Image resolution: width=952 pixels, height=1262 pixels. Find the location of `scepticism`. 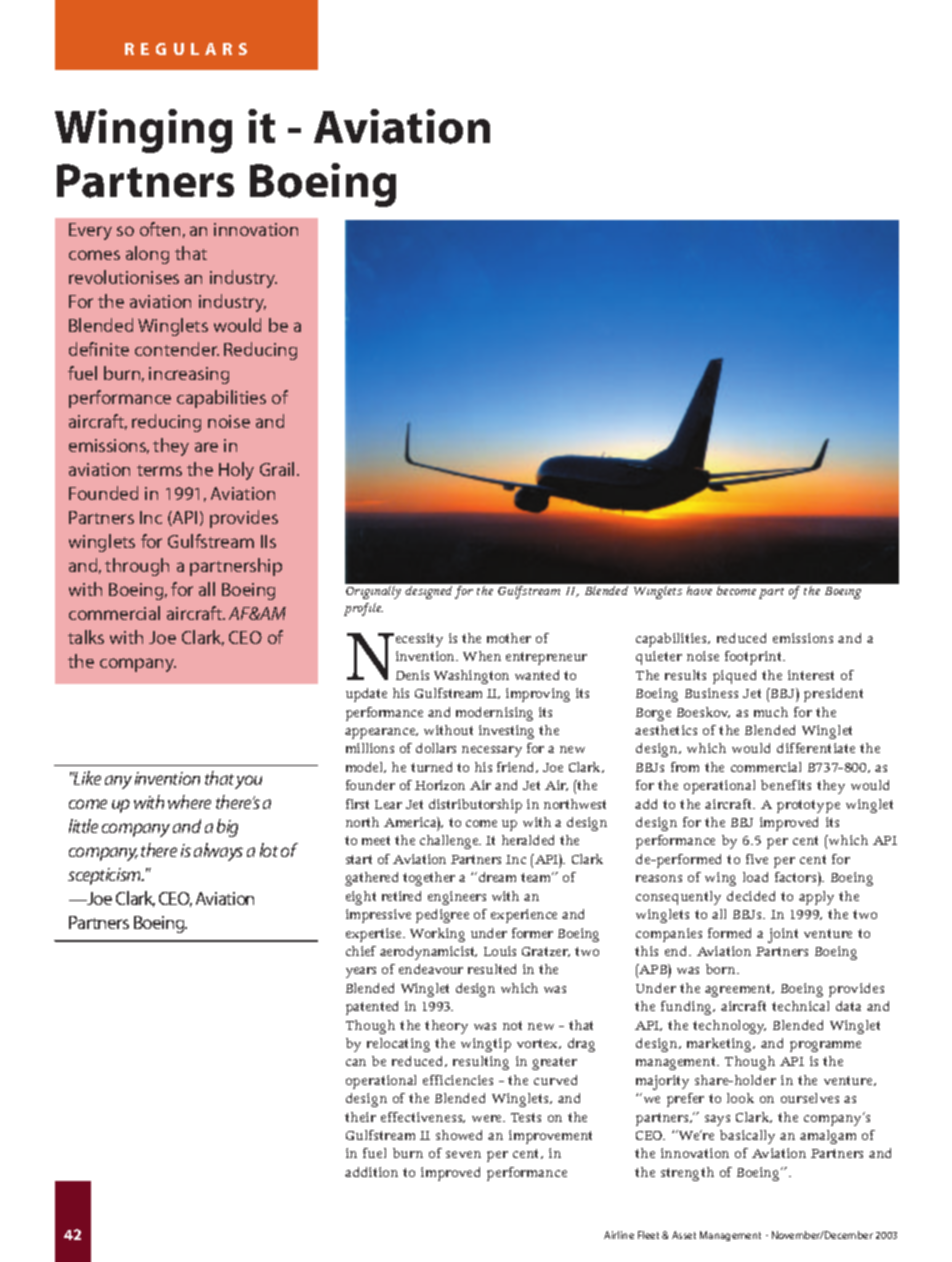

scepticism is located at coordinates (106, 876).
